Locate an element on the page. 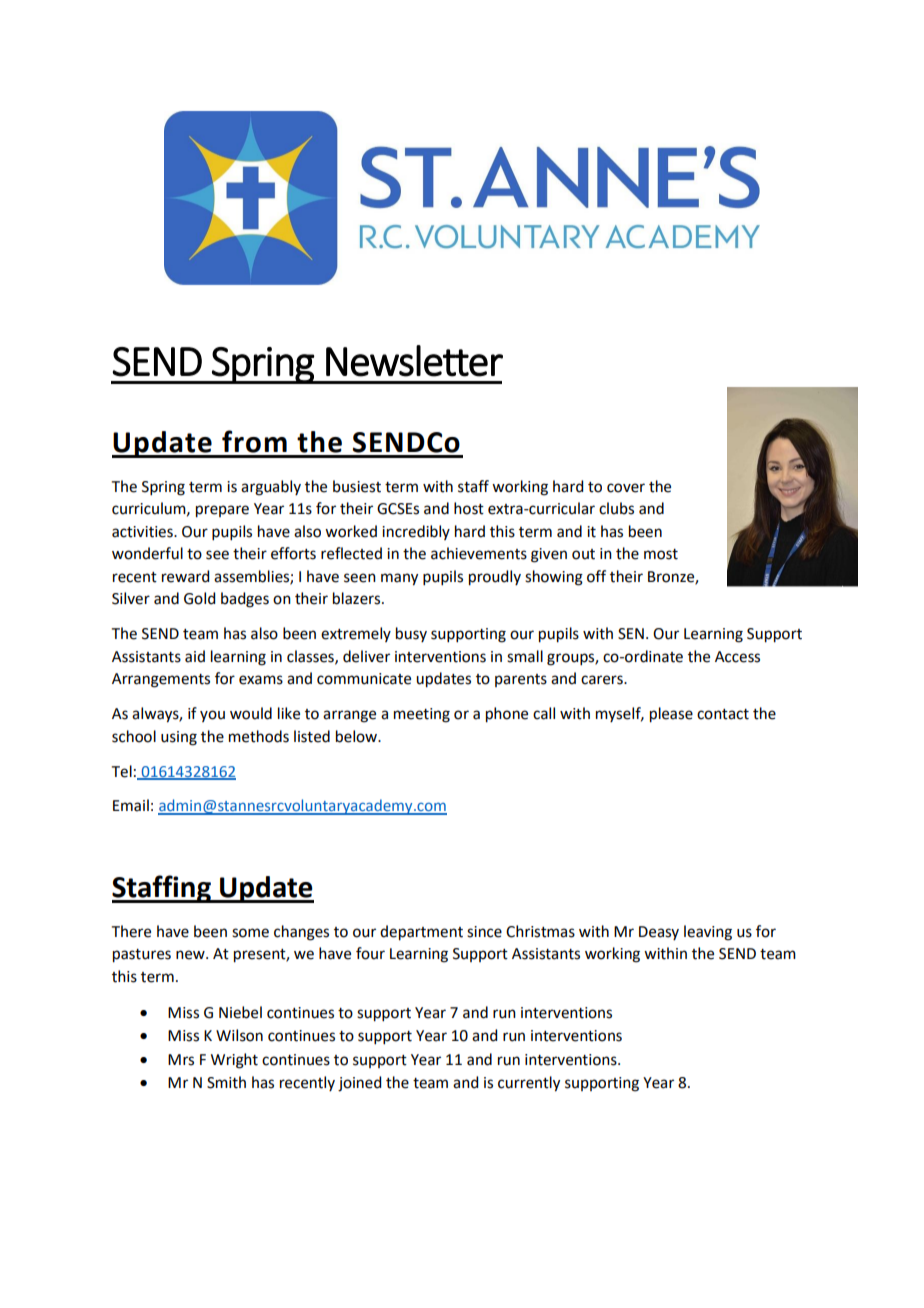  joined is located at coordinates (359, 1084).
